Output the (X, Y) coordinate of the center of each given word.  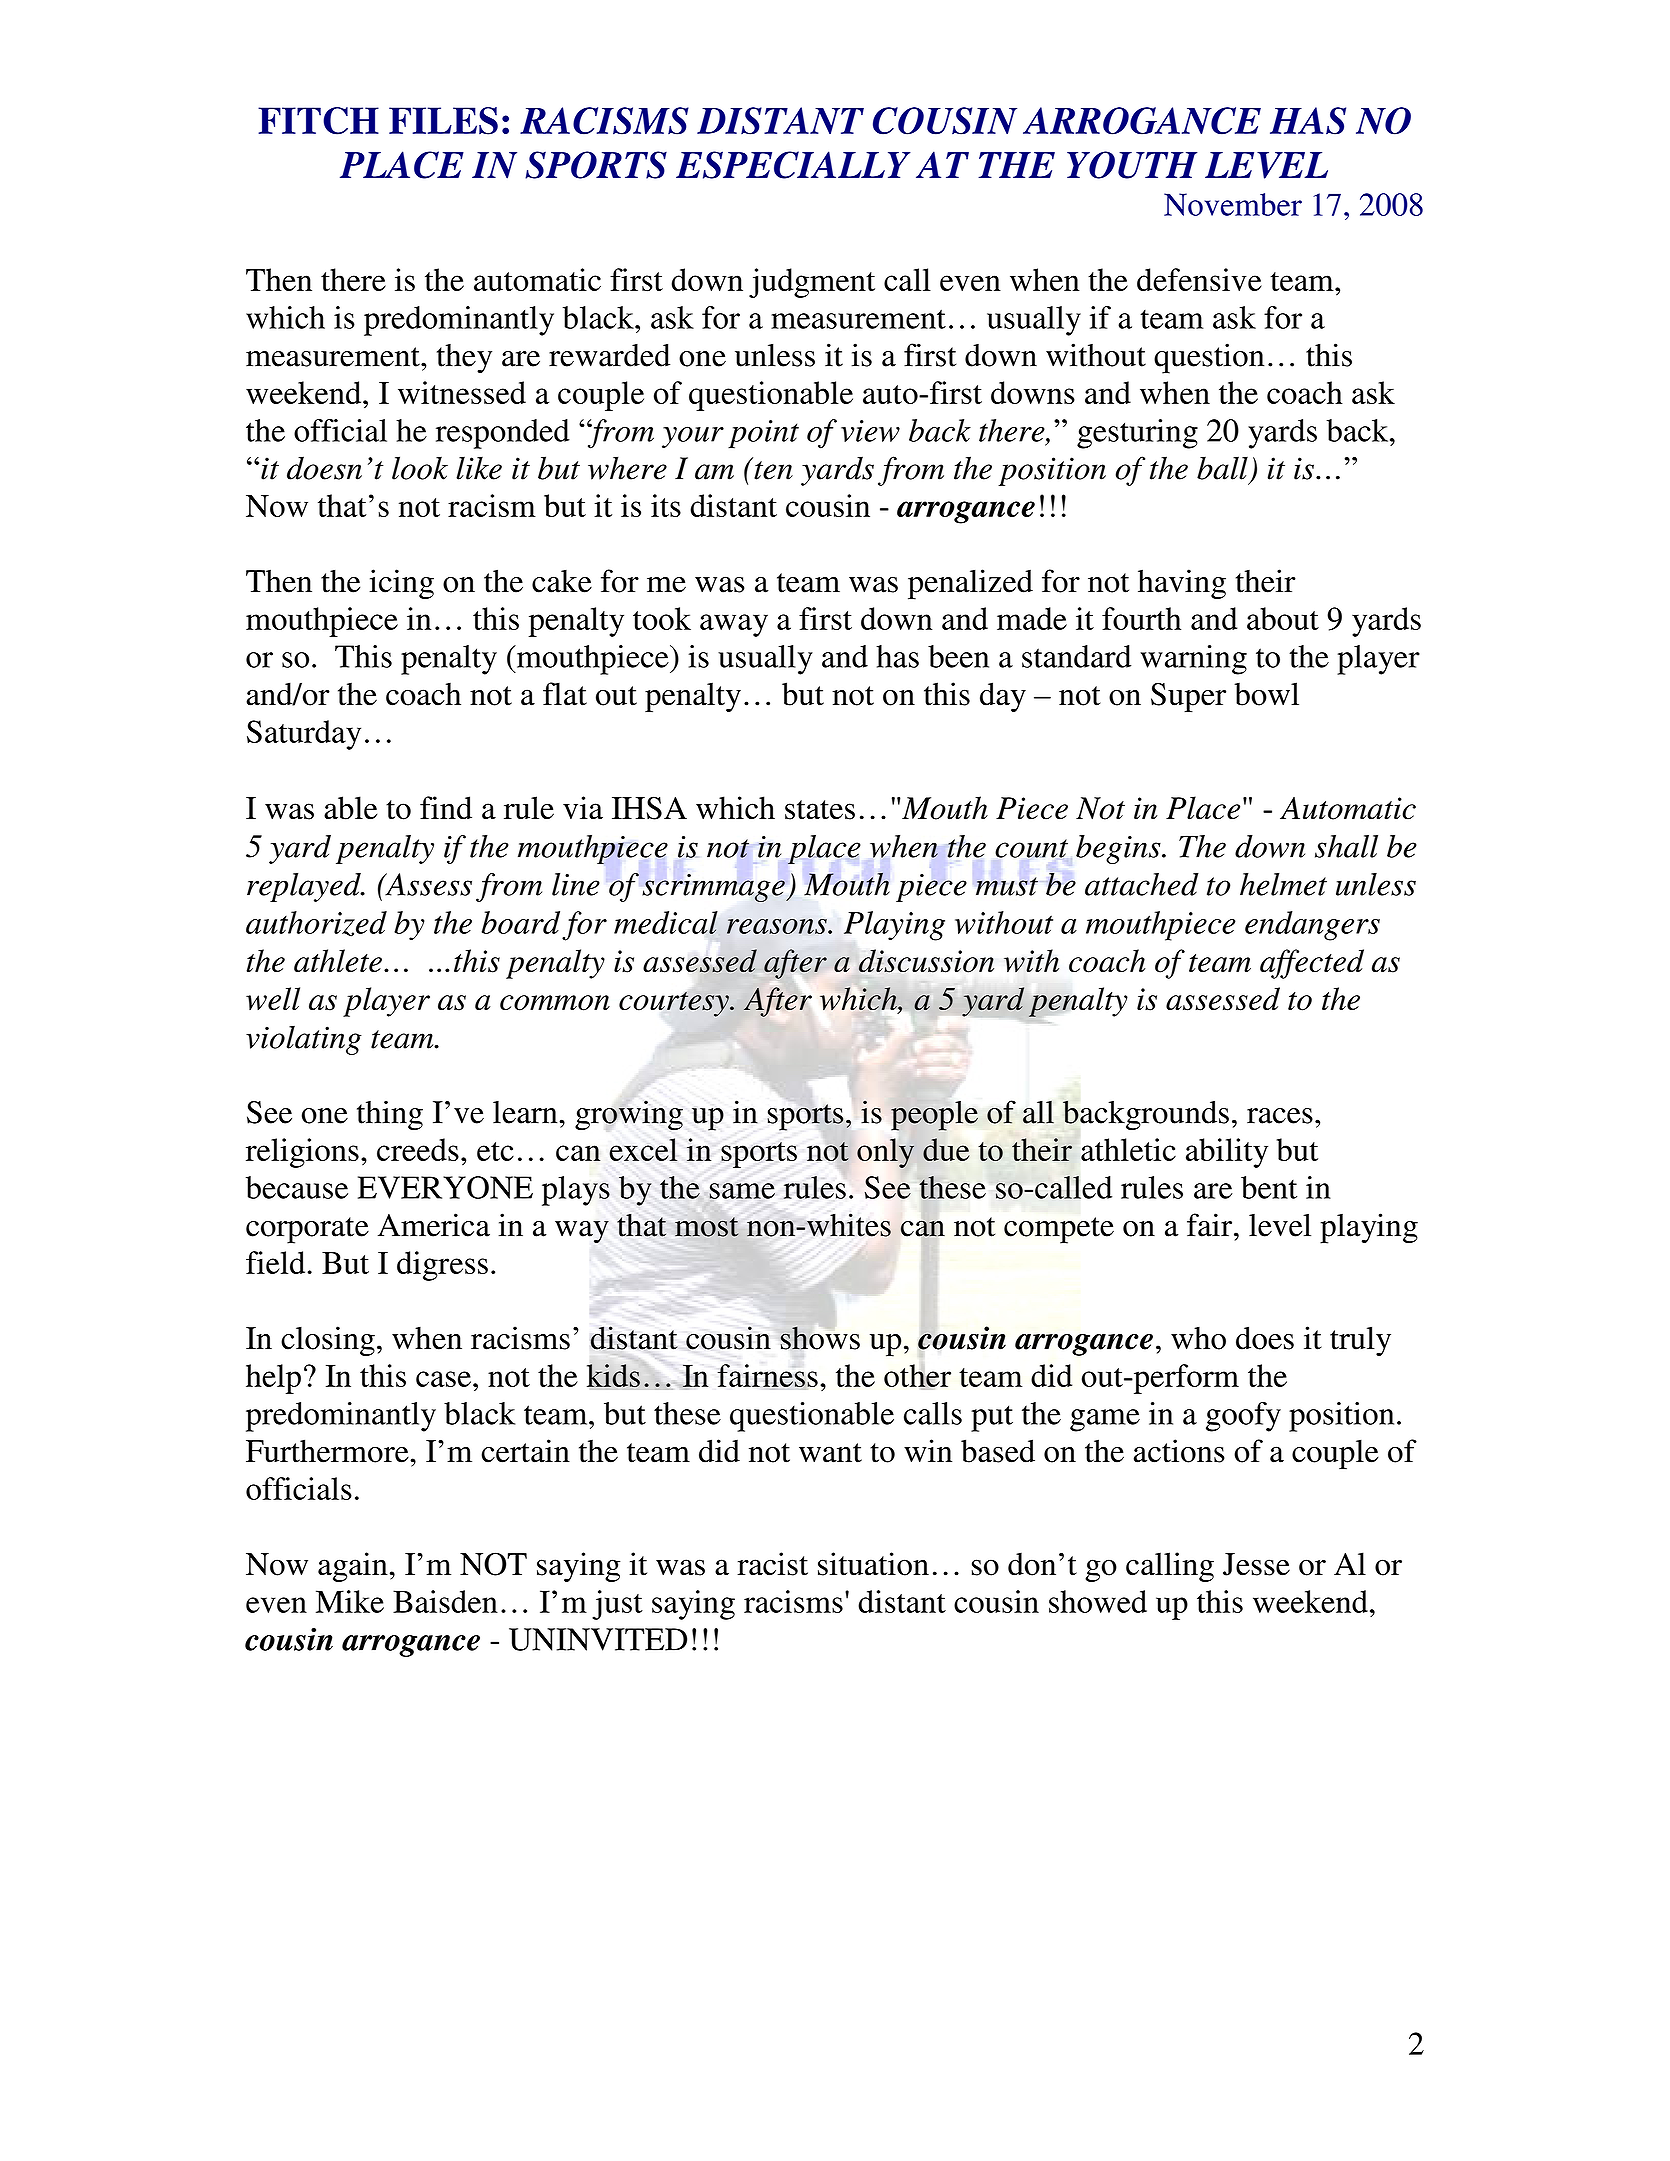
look (420, 468)
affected (1312, 964)
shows (820, 1338)
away (734, 625)
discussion (926, 961)
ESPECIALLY (793, 165)
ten (773, 470)
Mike (350, 1601)
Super (1188, 697)
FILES (443, 121)
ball (1222, 468)
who (1198, 1338)
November (1233, 204)
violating (304, 1040)
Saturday (304, 735)
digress (442, 1266)
